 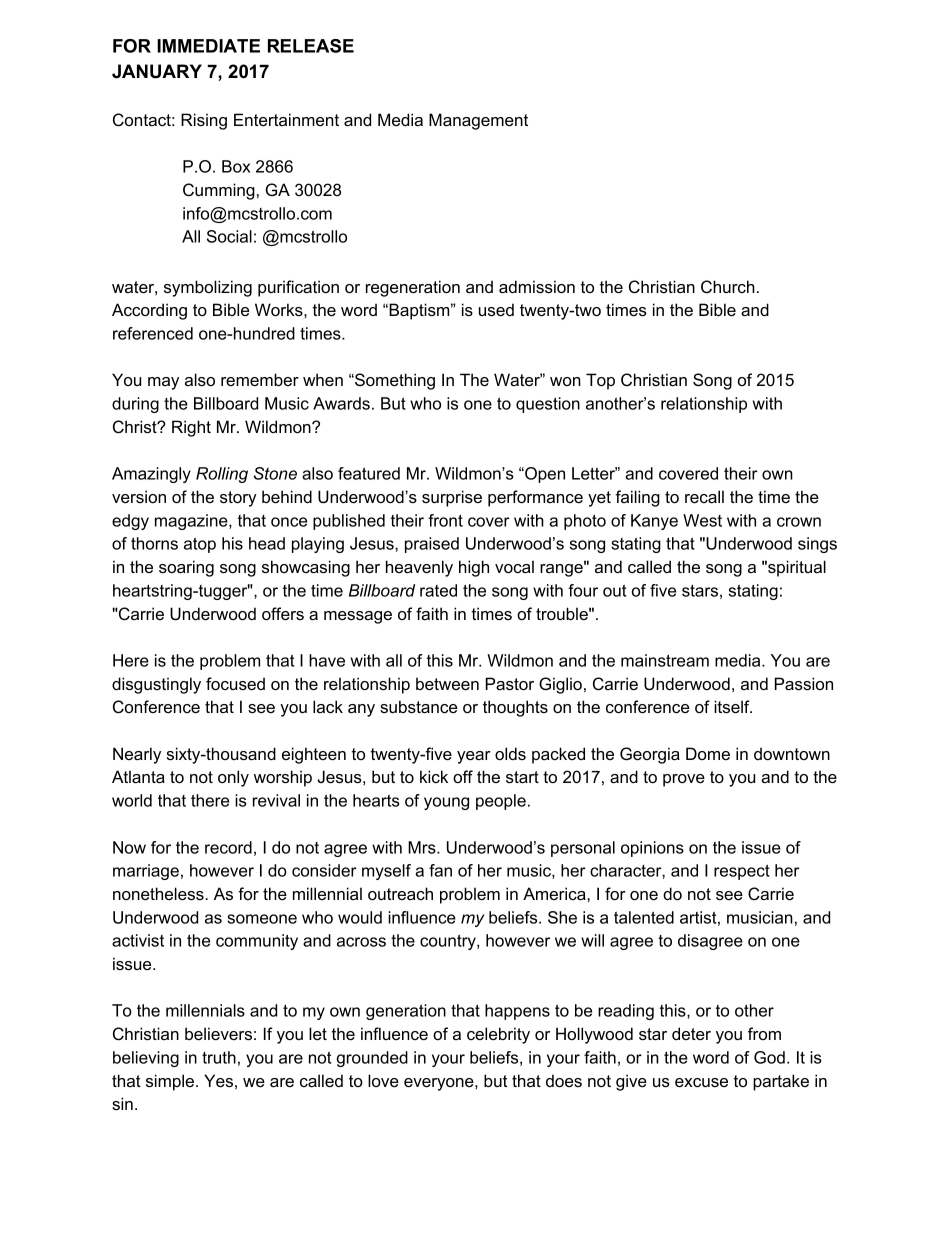 I want to click on Church, so click(x=728, y=287).
